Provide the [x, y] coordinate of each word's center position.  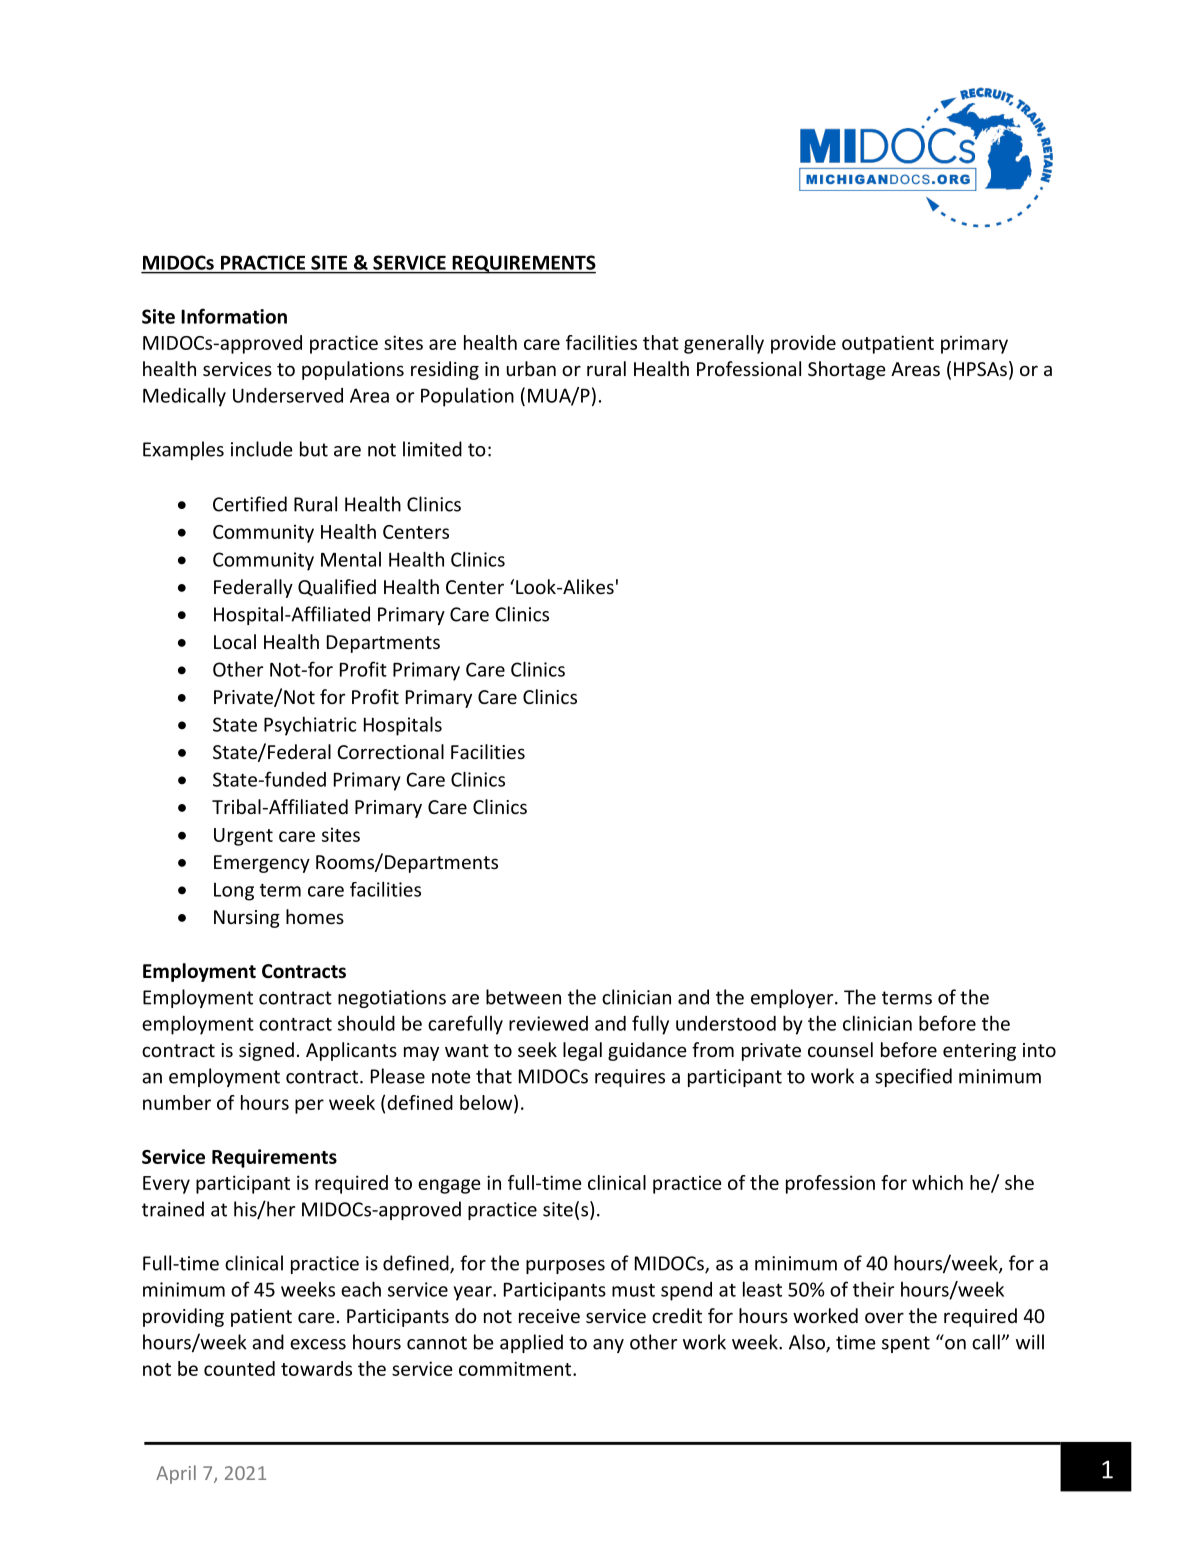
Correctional [390, 751]
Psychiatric [310, 726]
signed [266, 1051]
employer [793, 998]
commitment [516, 1368]
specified [913, 1077]
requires [630, 1078]
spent [906, 1344]
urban [531, 368]
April [176, 1474]
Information [234, 316]
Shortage [847, 370]
